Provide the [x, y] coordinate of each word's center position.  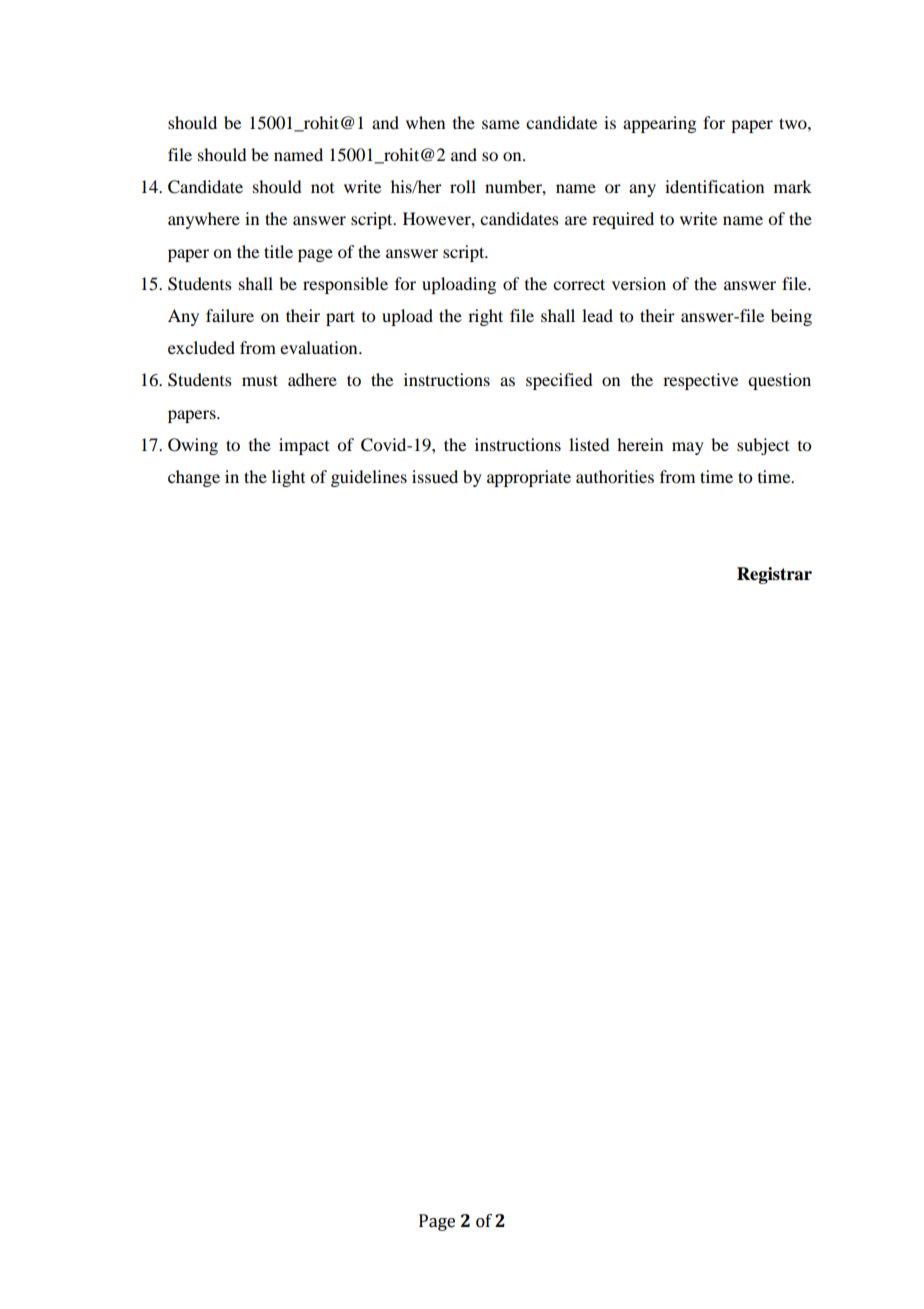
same [501, 124]
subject [763, 446]
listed [589, 444]
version [639, 283]
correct [579, 284]
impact [304, 446]
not [322, 188]
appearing [659, 124]
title [278, 251]
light [288, 478]
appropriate [529, 478]
